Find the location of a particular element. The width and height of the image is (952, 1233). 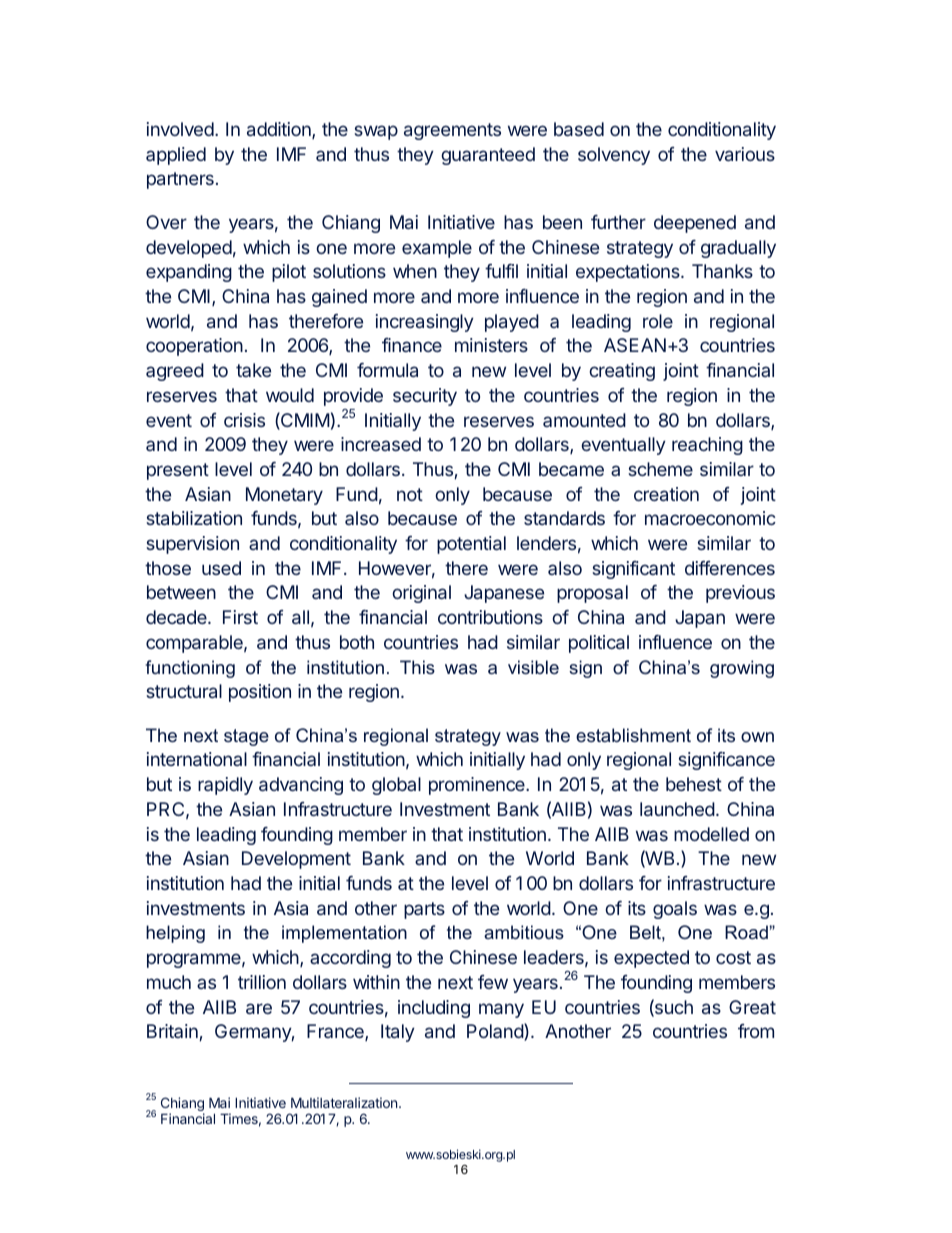

various is located at coordinates (745, 154).
